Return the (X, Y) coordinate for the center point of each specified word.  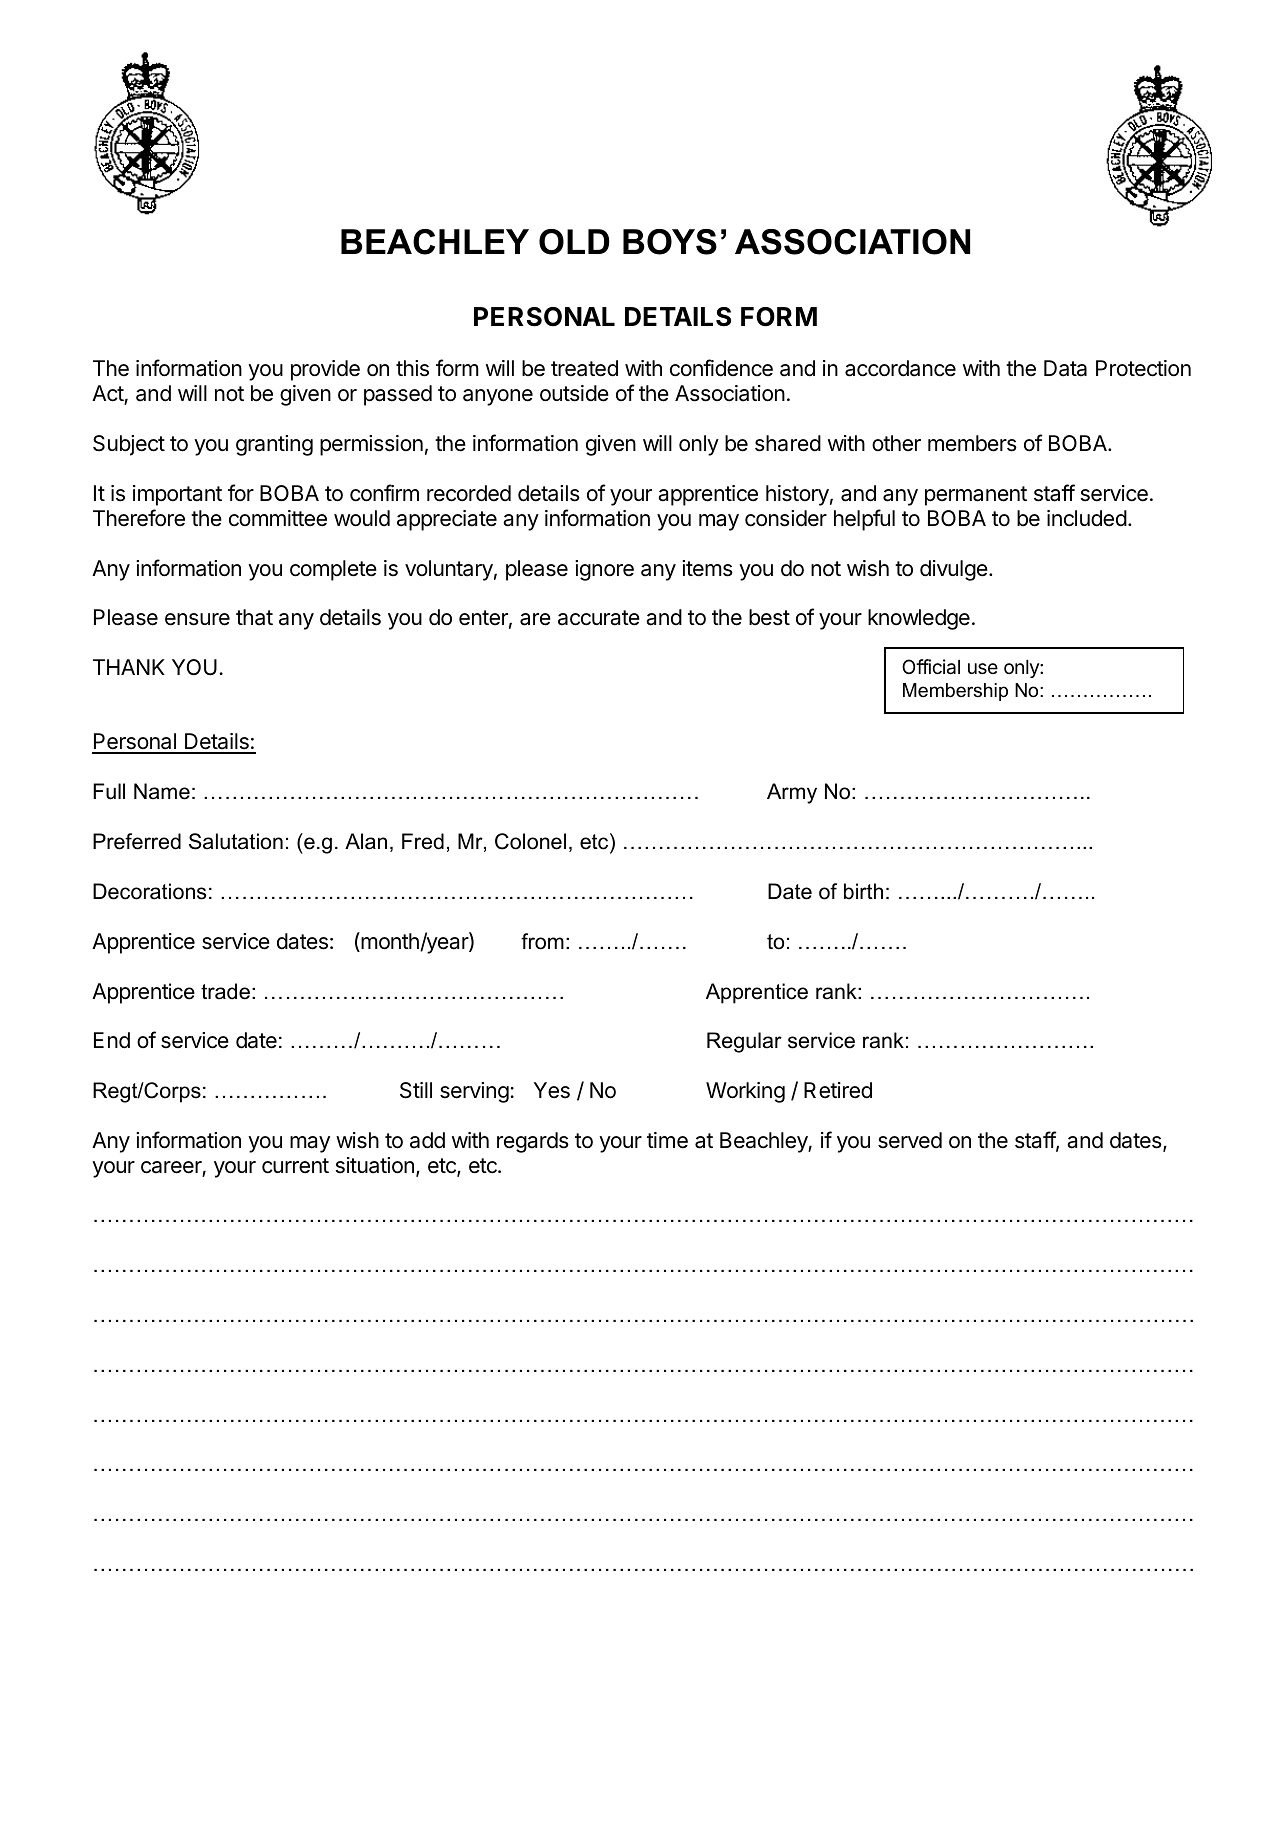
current (295, 1166)
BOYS (670, 242)
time (667, 1140)
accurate (599, 618)
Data (1065, 368)
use (983, 668)
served (910, 1140)
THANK (129, 667)
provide (325, 370)
